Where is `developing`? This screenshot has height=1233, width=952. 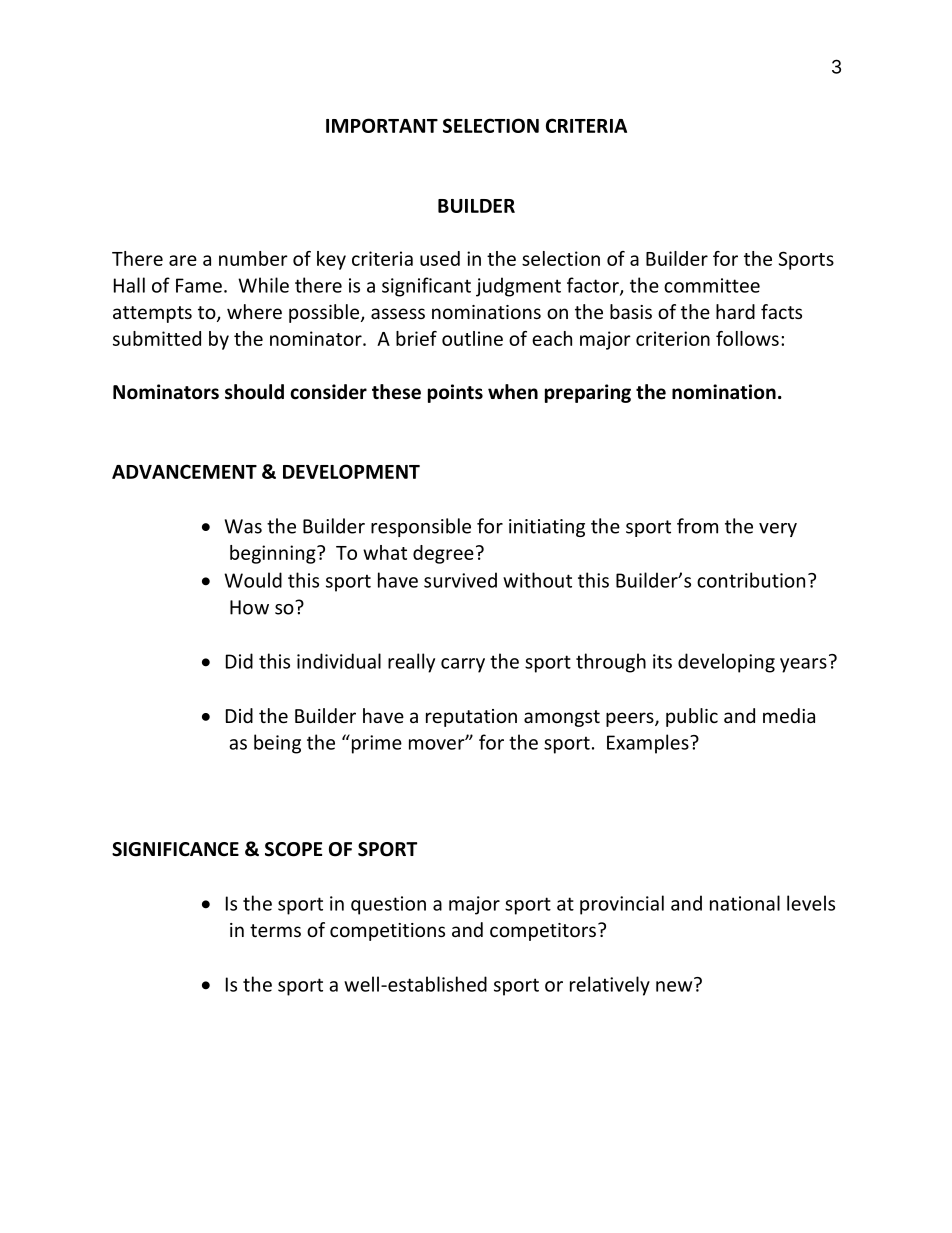 developing is located at coordinates (726, 663).
